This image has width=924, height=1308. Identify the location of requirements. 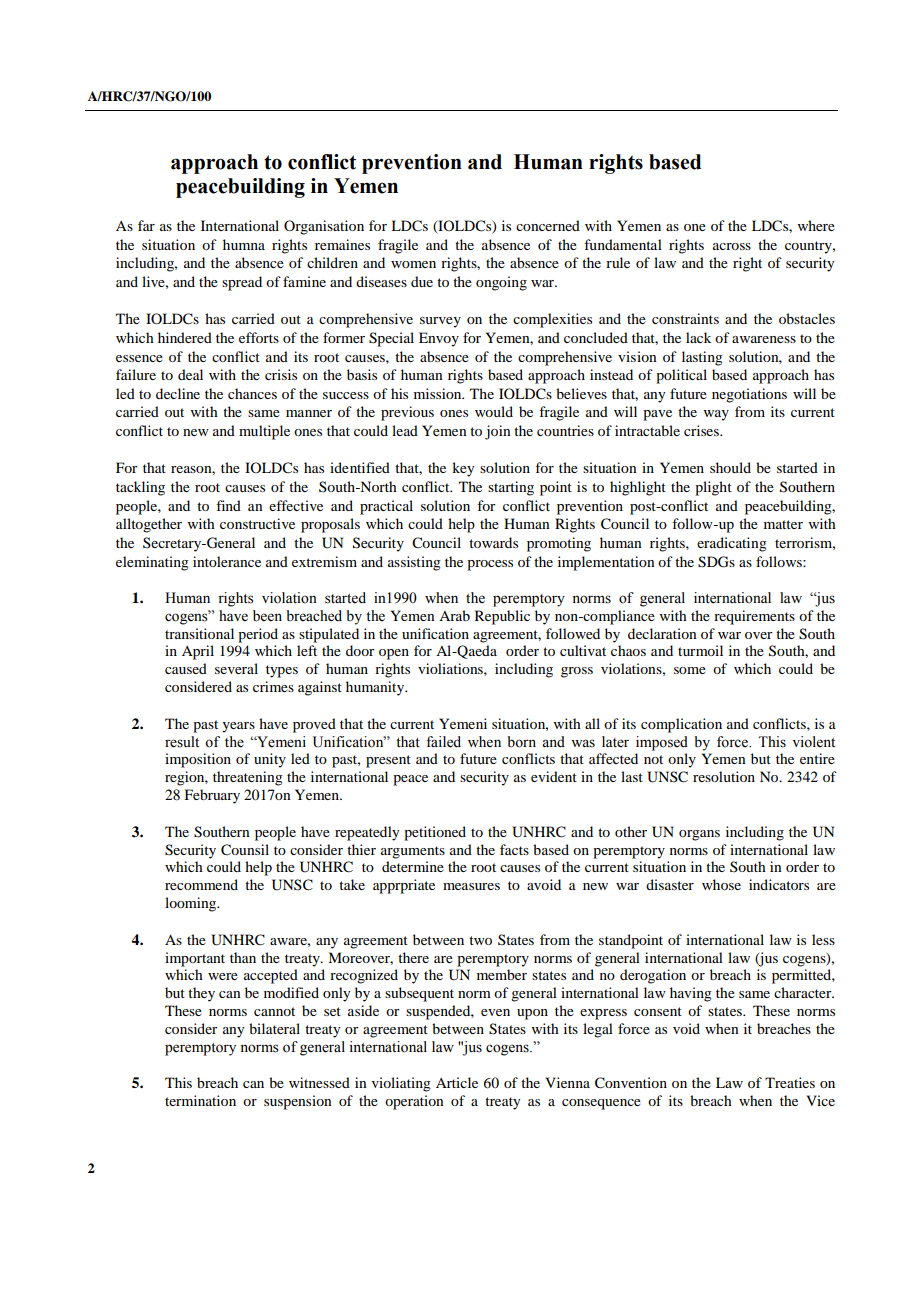
(754, 617).
